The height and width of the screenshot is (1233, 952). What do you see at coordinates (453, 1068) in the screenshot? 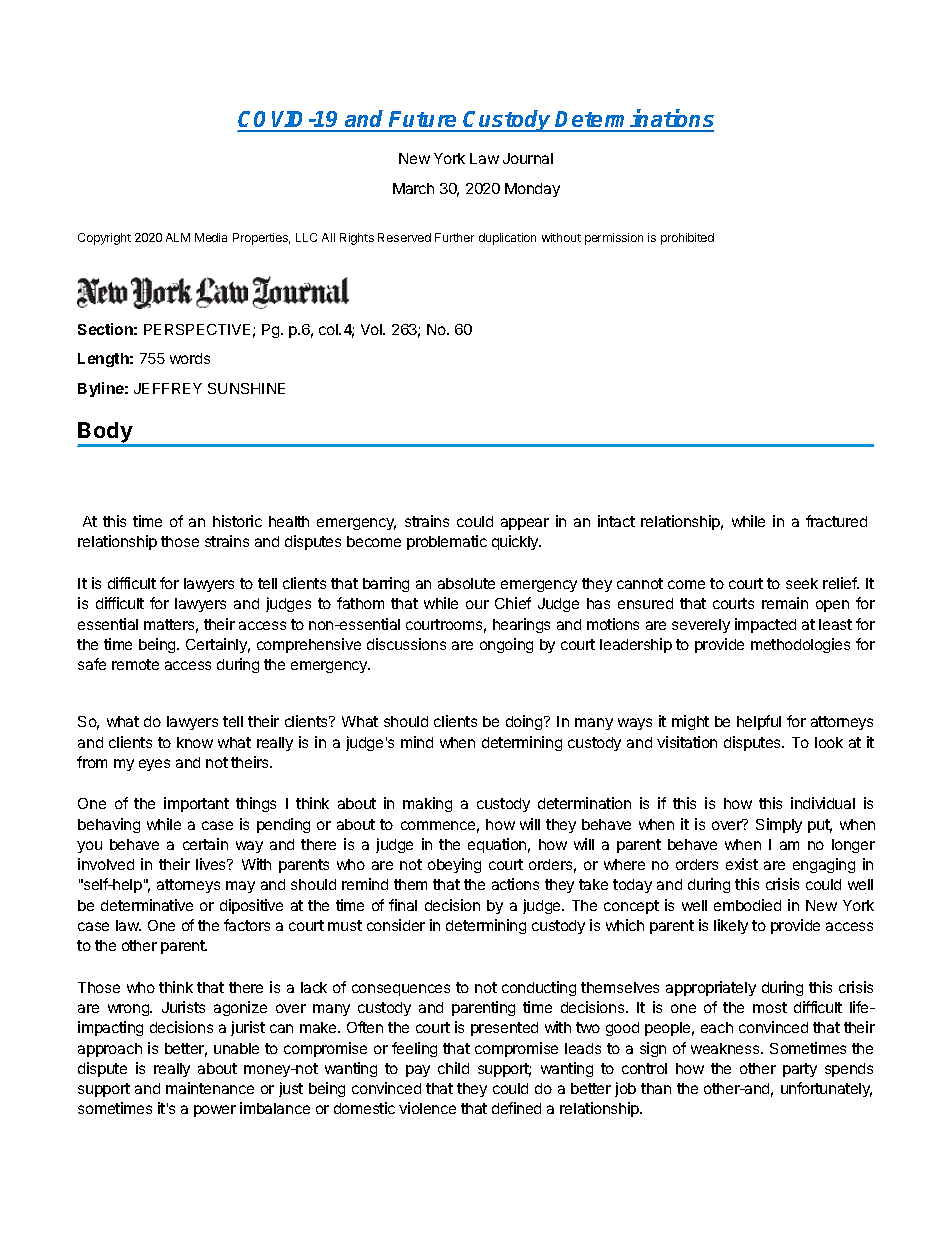
I see `child` at bounding box center [453, 1068].
